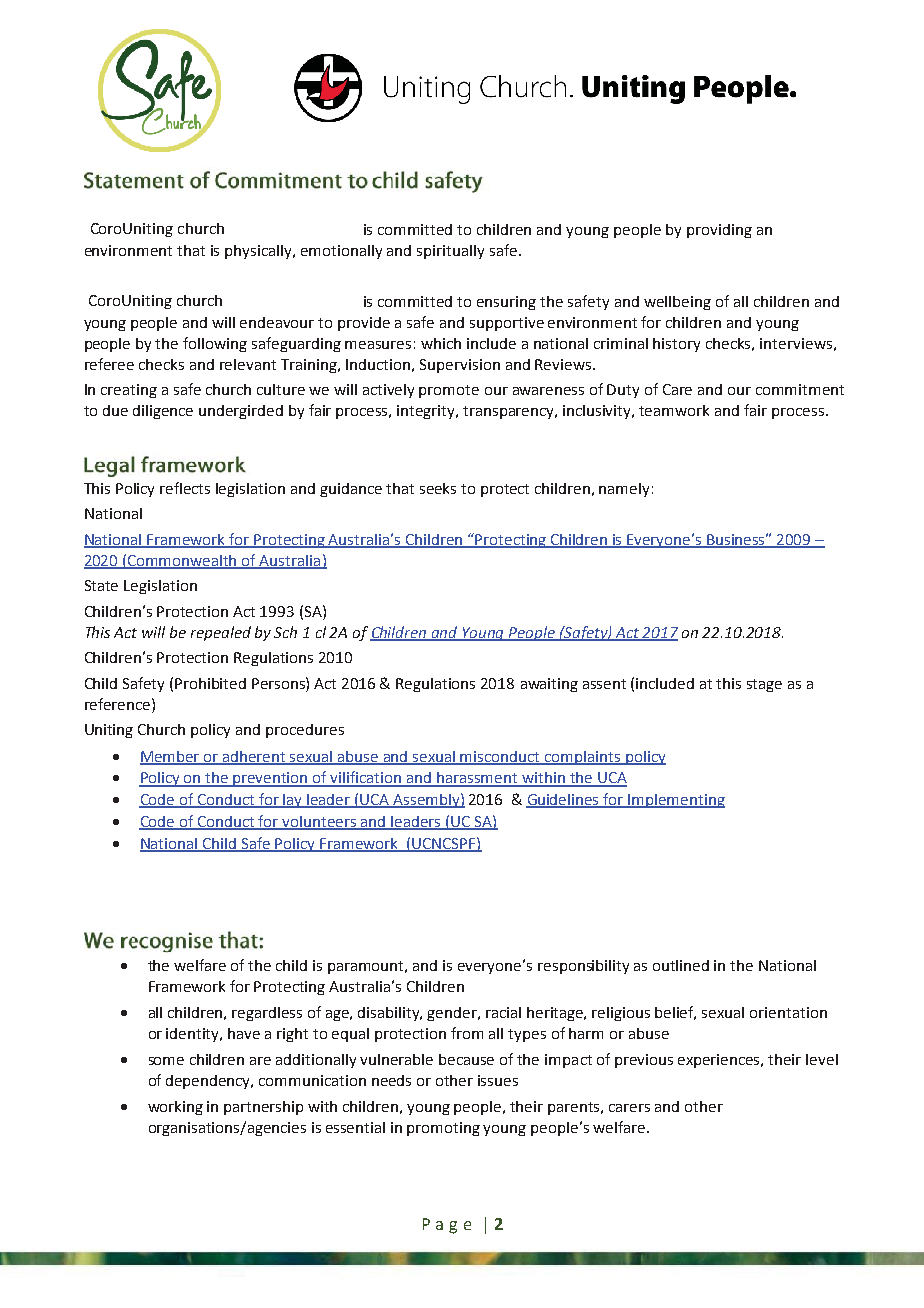  What do you see at coordinates (183, 561) in the screenshot?
I see `Commonwealth` at bounding box center [183, 561].
